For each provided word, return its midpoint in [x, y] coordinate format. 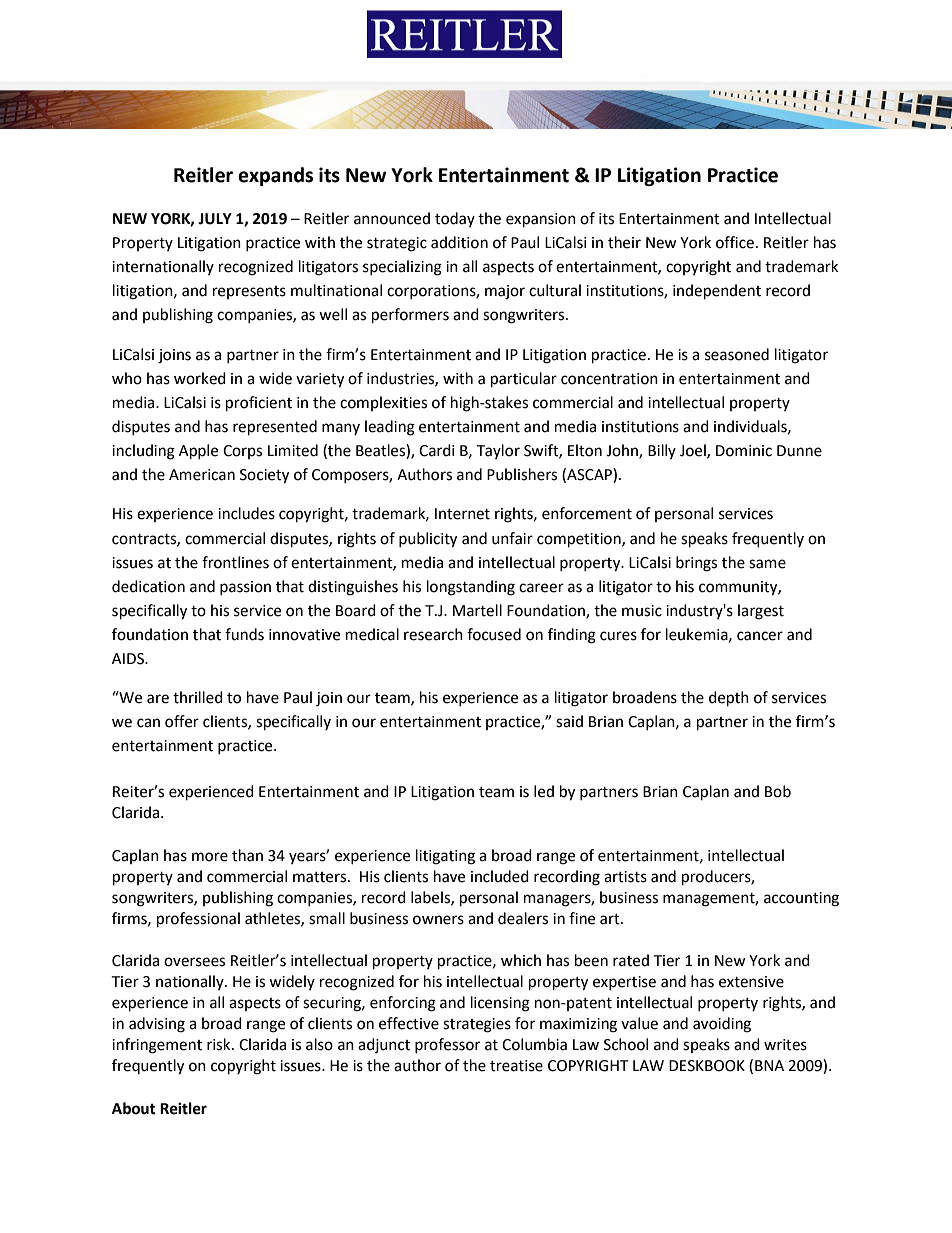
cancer [760, 636]
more [210, 857]
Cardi [437, 450]
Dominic [744, 451]
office [735, 242]
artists [625, 877]
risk [220, 1044]
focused [494, 634]
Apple [198, 452]
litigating [445, 857]
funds [244, 634]
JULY [215, 219]
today [455, 219]
